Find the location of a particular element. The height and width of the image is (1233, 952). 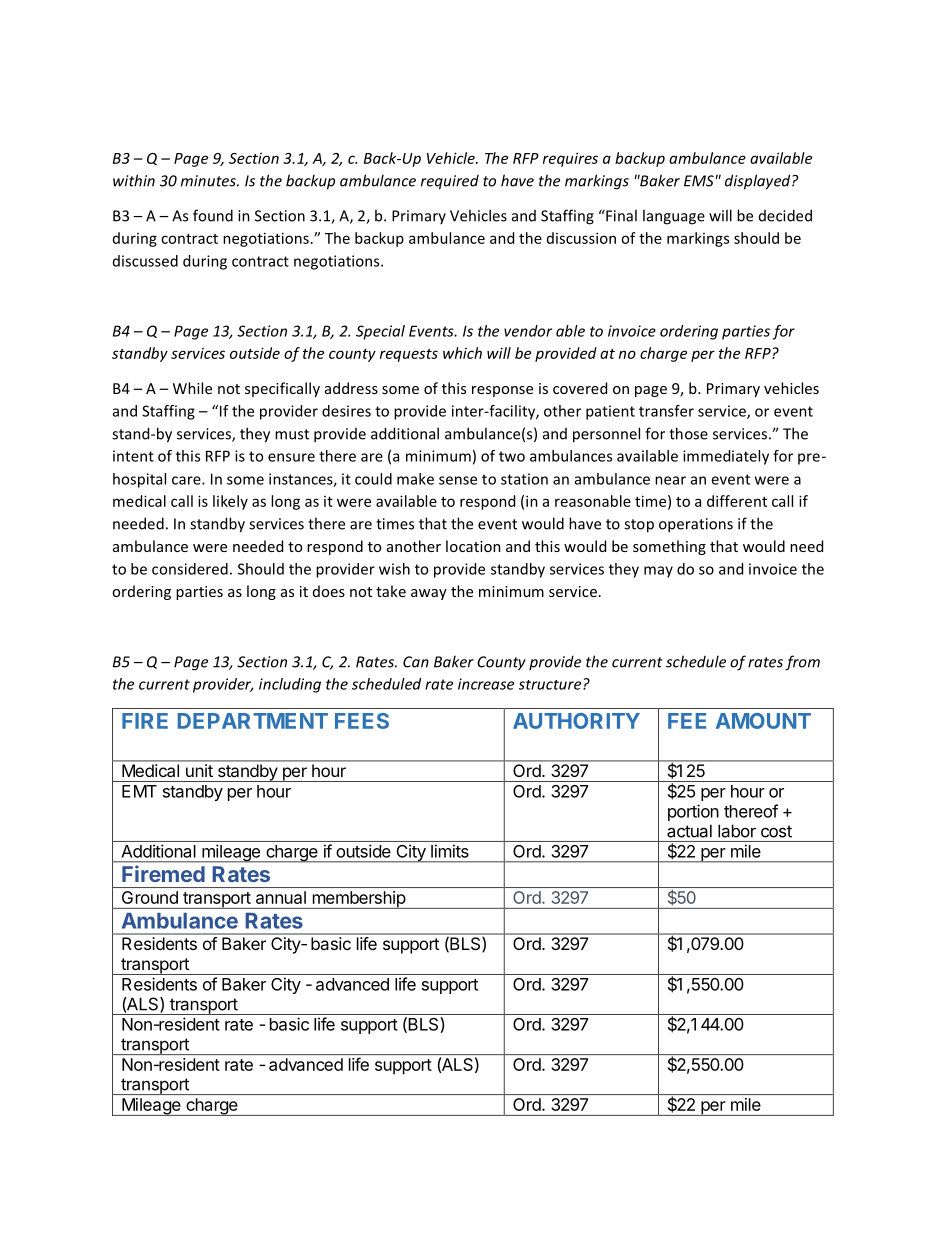

While is located at coordinates (192, 388).
